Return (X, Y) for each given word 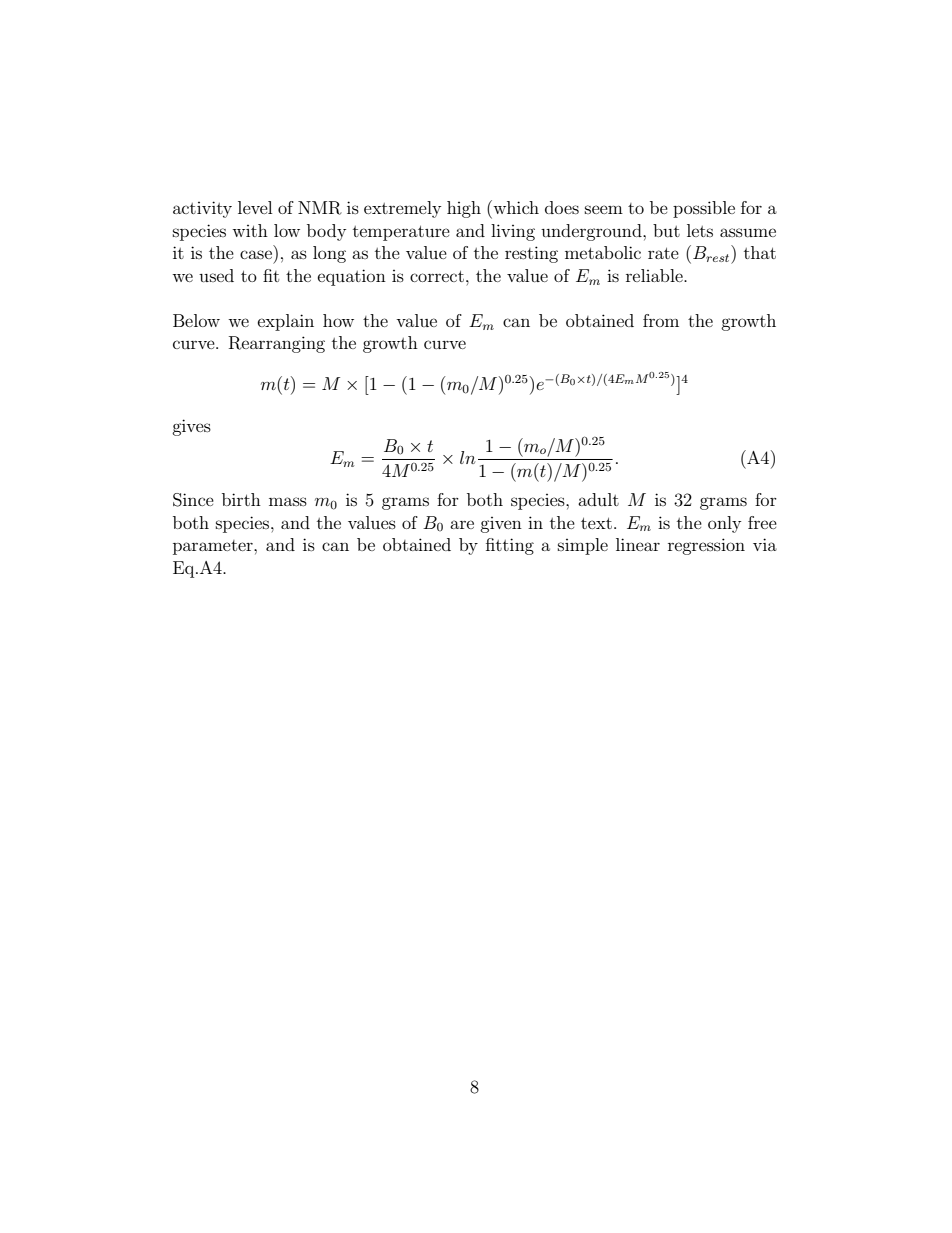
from (661, 320)
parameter (214, 547)
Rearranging (277, 344)
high (464, 209)
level (255, 207)
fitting (510, 546)
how (338, 320)
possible (704, 209)
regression (706, 546)
